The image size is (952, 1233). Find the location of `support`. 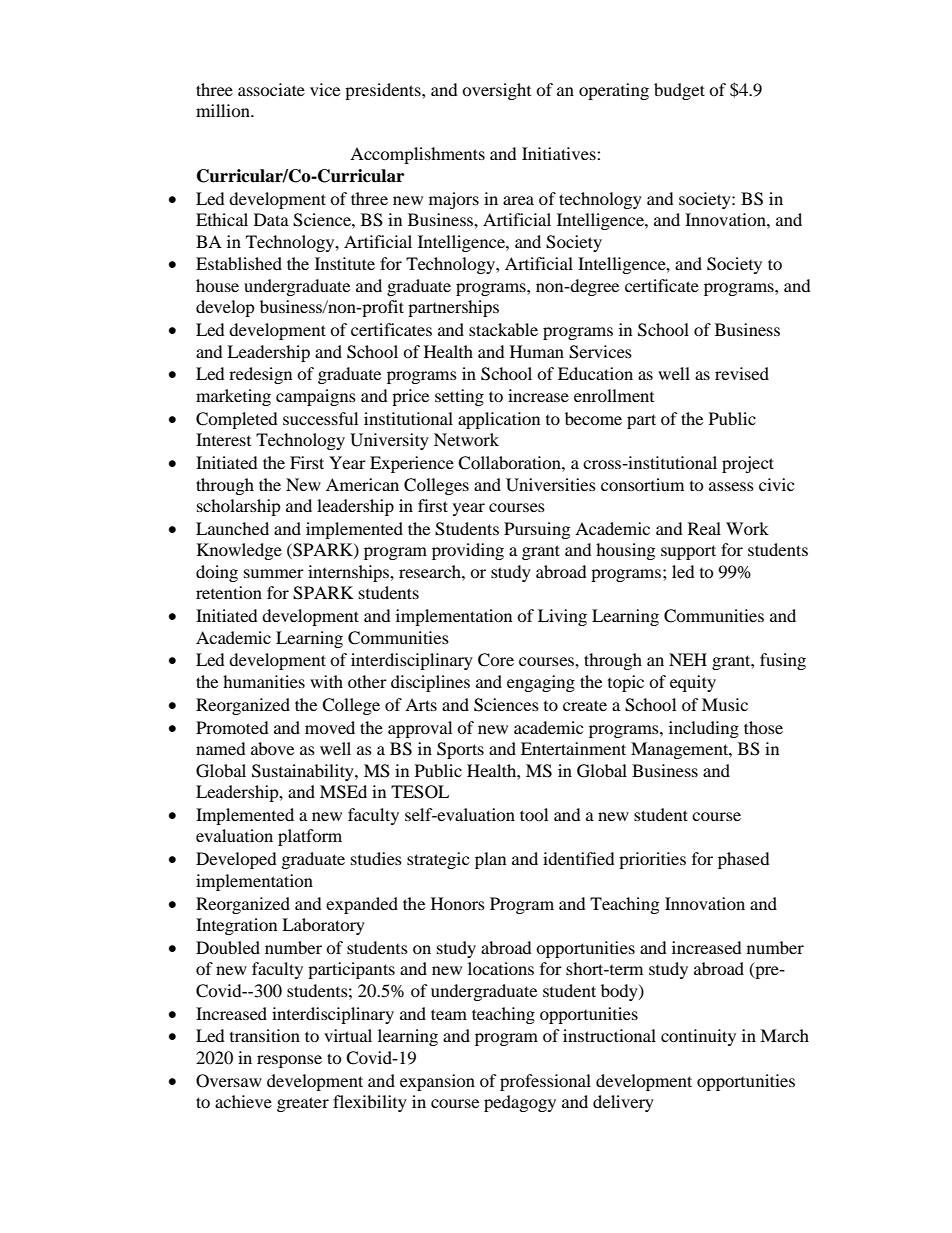

support is located at coordinates (688, 552).
